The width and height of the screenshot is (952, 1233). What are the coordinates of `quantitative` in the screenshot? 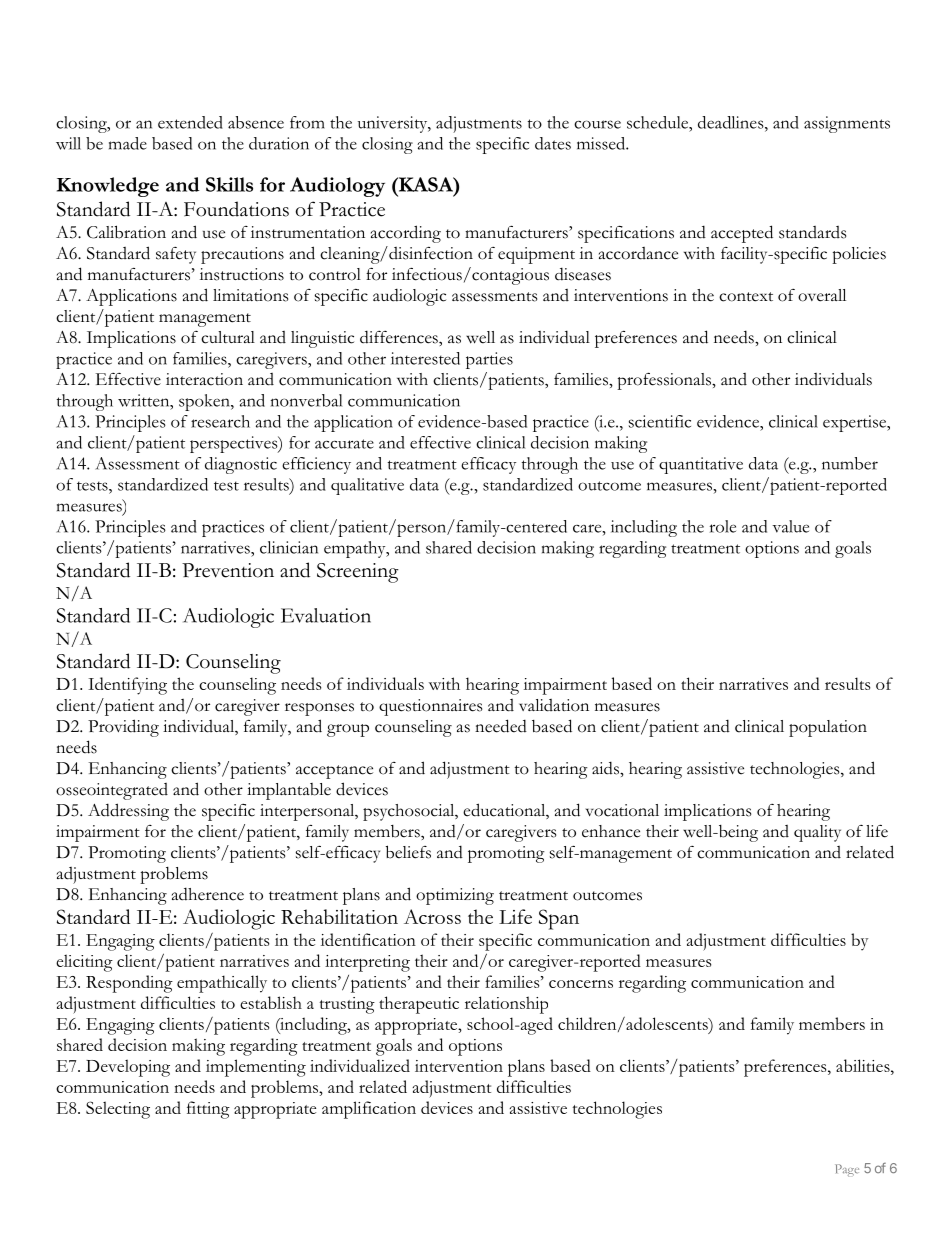 It's located at (701, 465).
